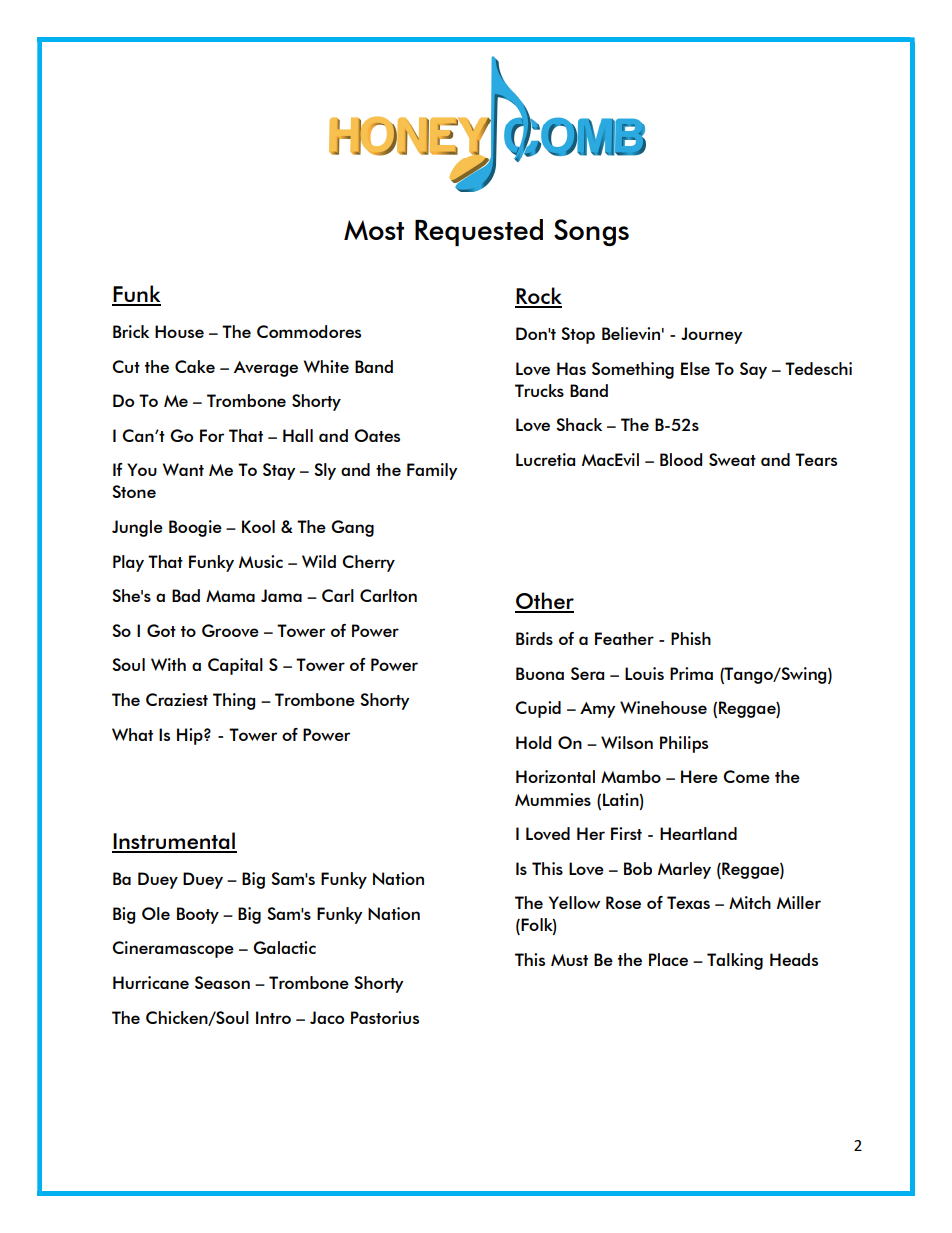 The width and height of the image is (952, 1233). Describe the element at coordinates (174, 842) in the image. I see `Instrumental` at that location.
